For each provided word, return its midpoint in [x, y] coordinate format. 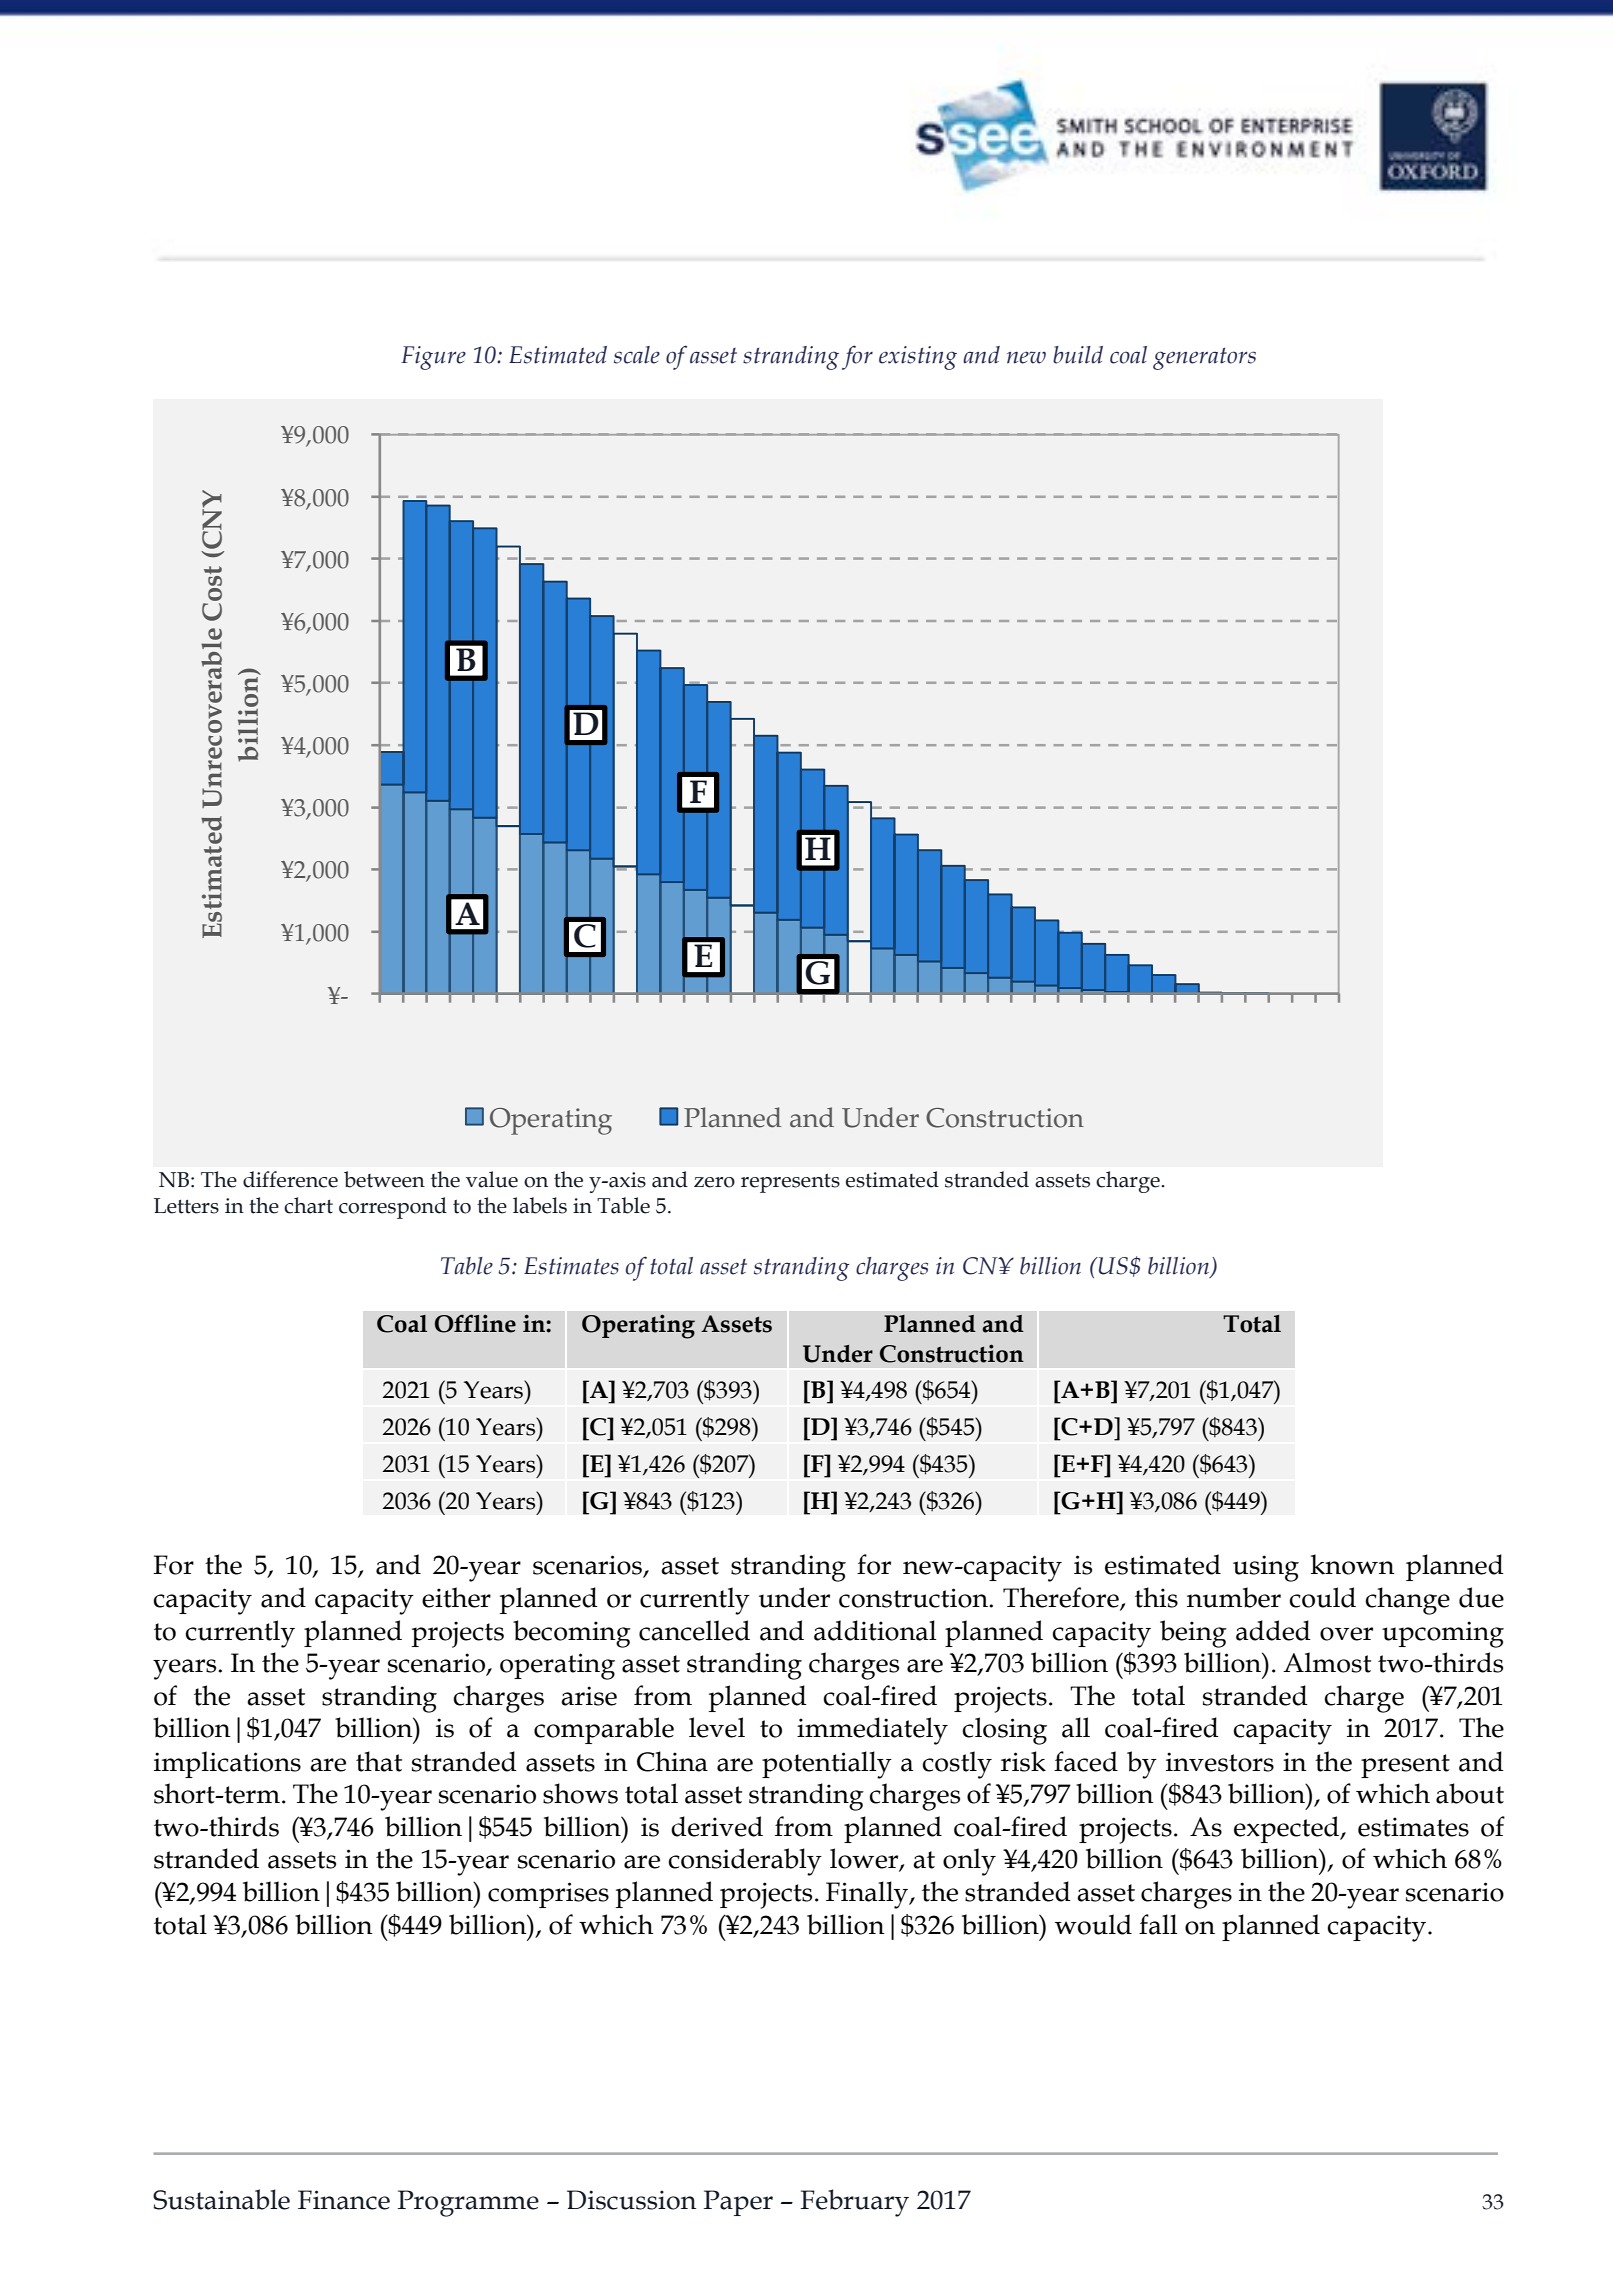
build [1078, 355]
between [384, 1179]
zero [714, 1182]
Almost [1327, 1662]
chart [308, 1205]
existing [918, 358]
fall [1158, 1924]
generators [1204, 359]
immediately [872, 1731]
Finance [344, 2200]
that [379, 1761]
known [1353, 1564]
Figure [433, 358]
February [854, 2203]
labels [540, 1205]
